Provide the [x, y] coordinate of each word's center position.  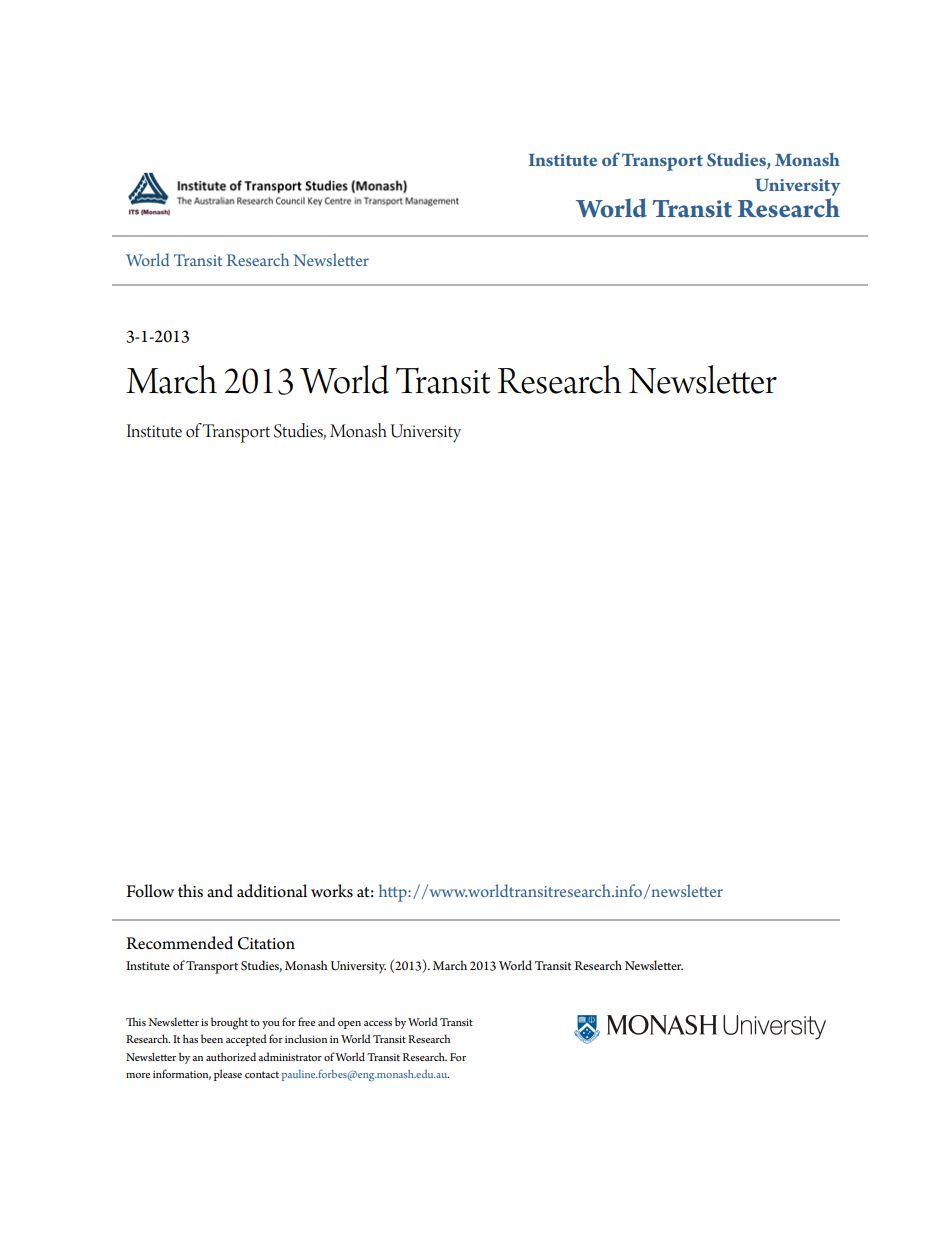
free [306, 1021]
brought [229, 1023]
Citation [266, 943]
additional [272, 891]
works [332, 891]
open [349, 1025]
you [271, 1025]
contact [262, 1074]
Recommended [179, 943]
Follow [150, 891]
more [138, 1075]
